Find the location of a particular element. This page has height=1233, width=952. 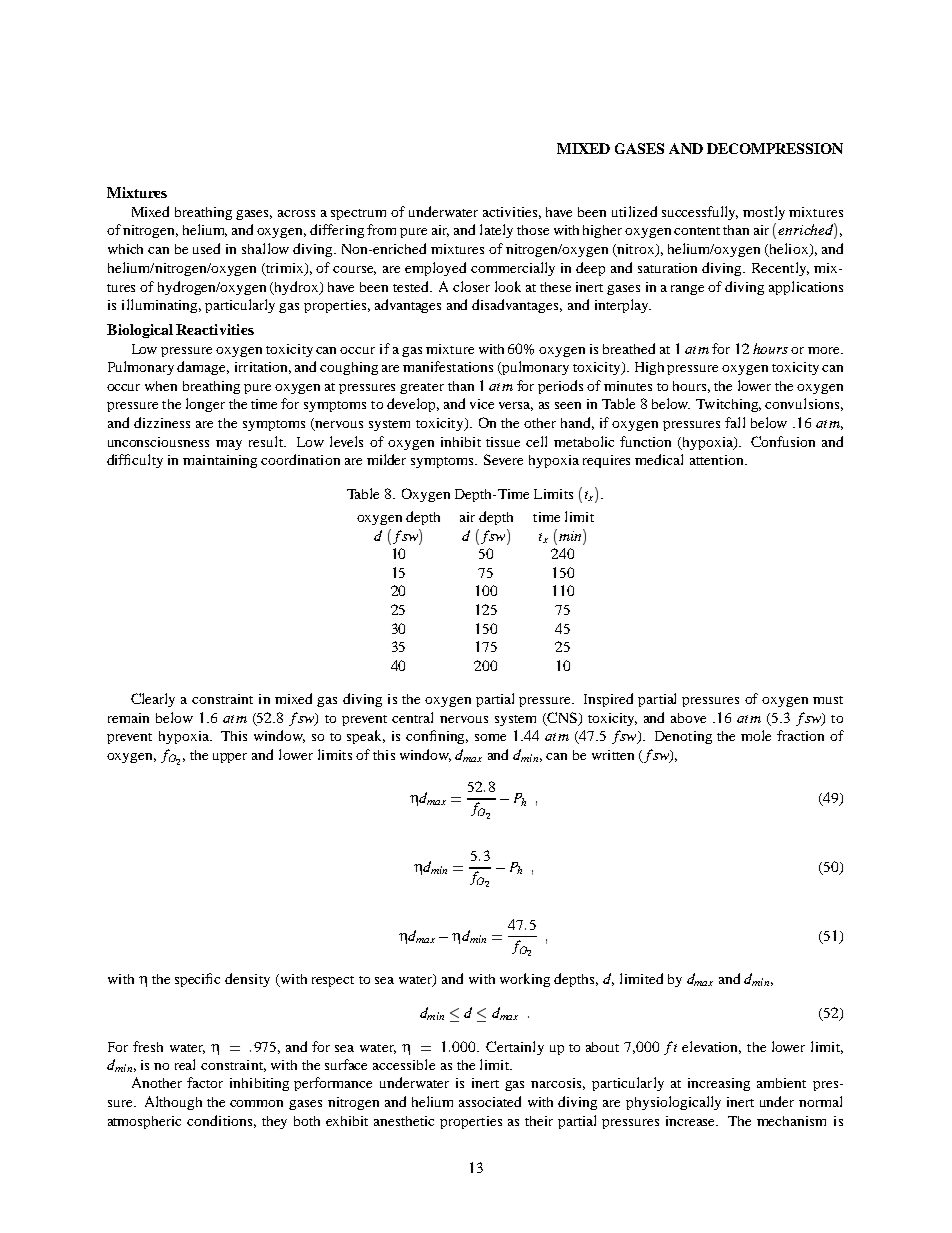

lately is located at coordinates (496, 231).
